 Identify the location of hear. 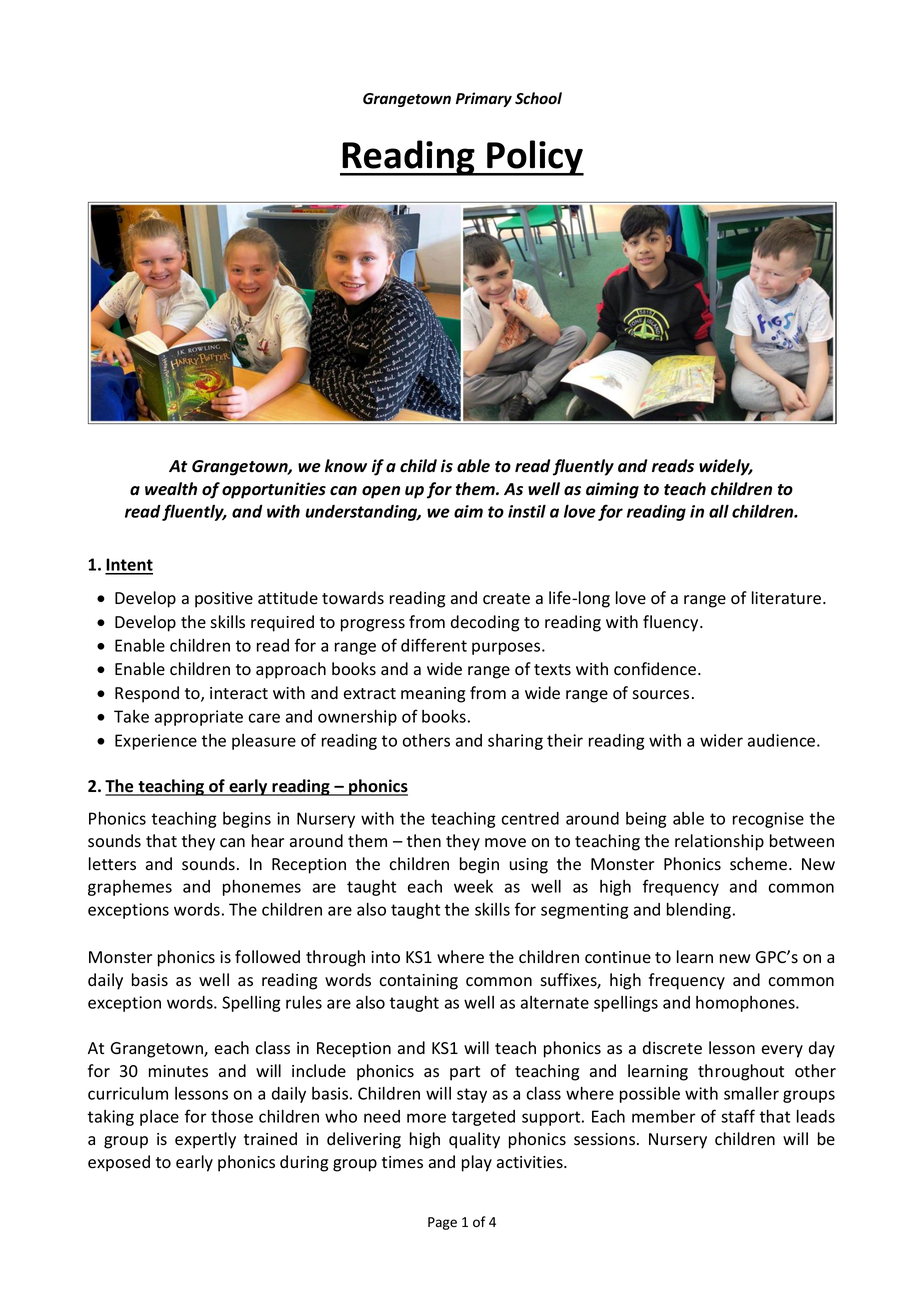
(268, 840).
